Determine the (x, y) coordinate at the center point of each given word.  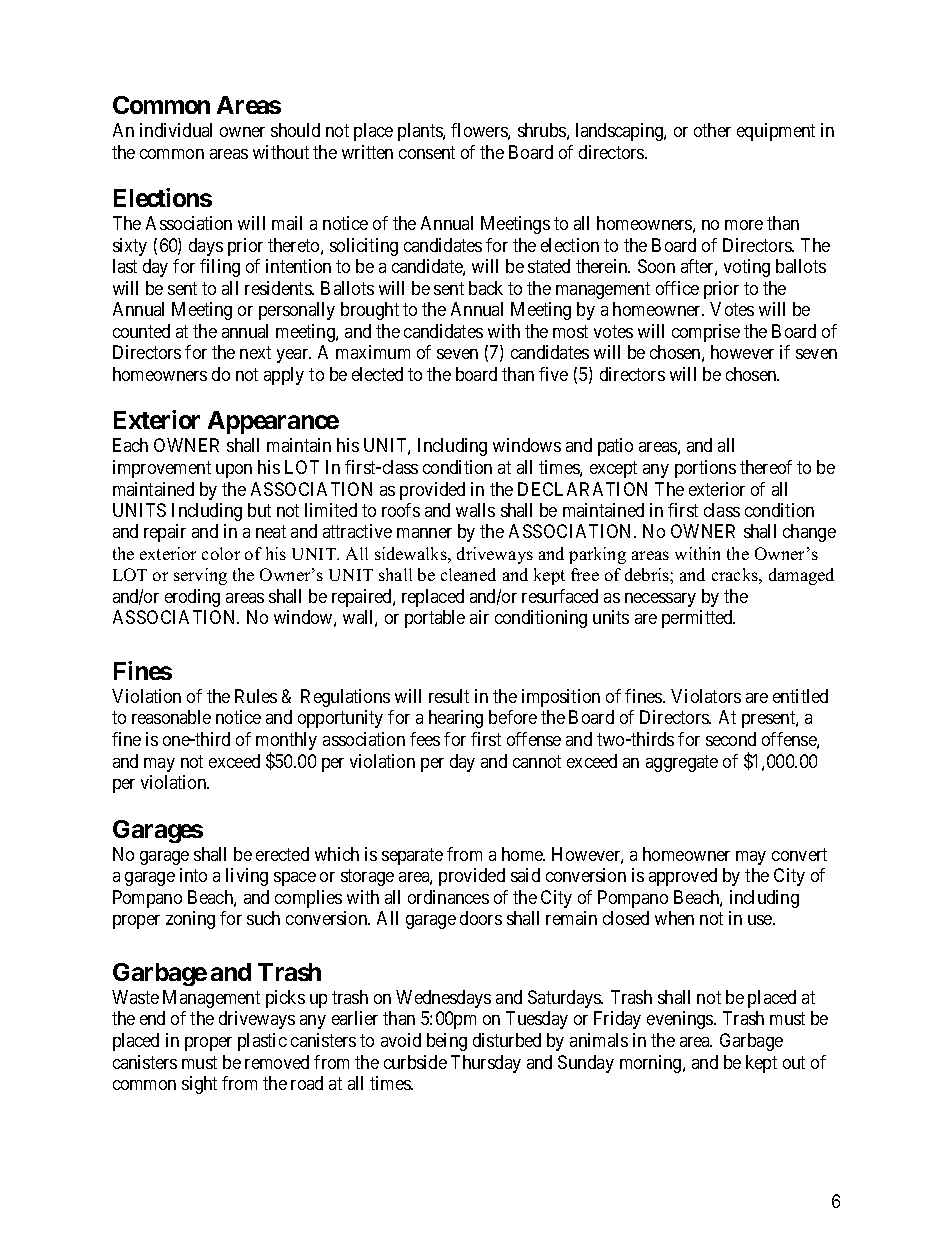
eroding (192, 598)
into (193, 875)
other (712, 130)
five (553, 374)
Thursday (486, 1064)
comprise (706, 333)
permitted (698, 619)
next (255, 352)
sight (199, 1085)
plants (421, 132)
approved (683, 877)
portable (435, 619)
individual (176, 130)
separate (412, 856)
